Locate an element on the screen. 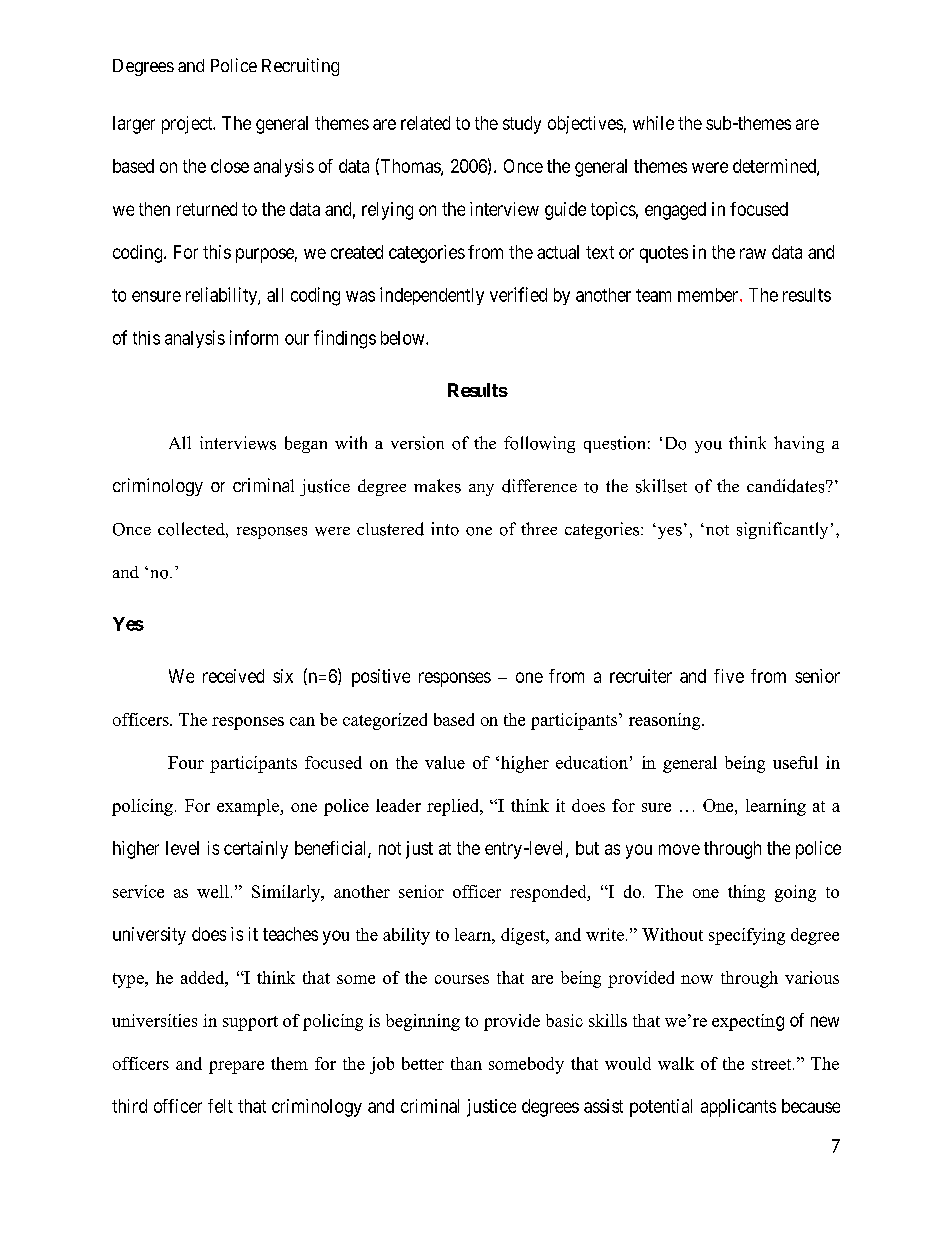 This screenshot has height=1233, width=952. received is located at coordinates (233, 676).
